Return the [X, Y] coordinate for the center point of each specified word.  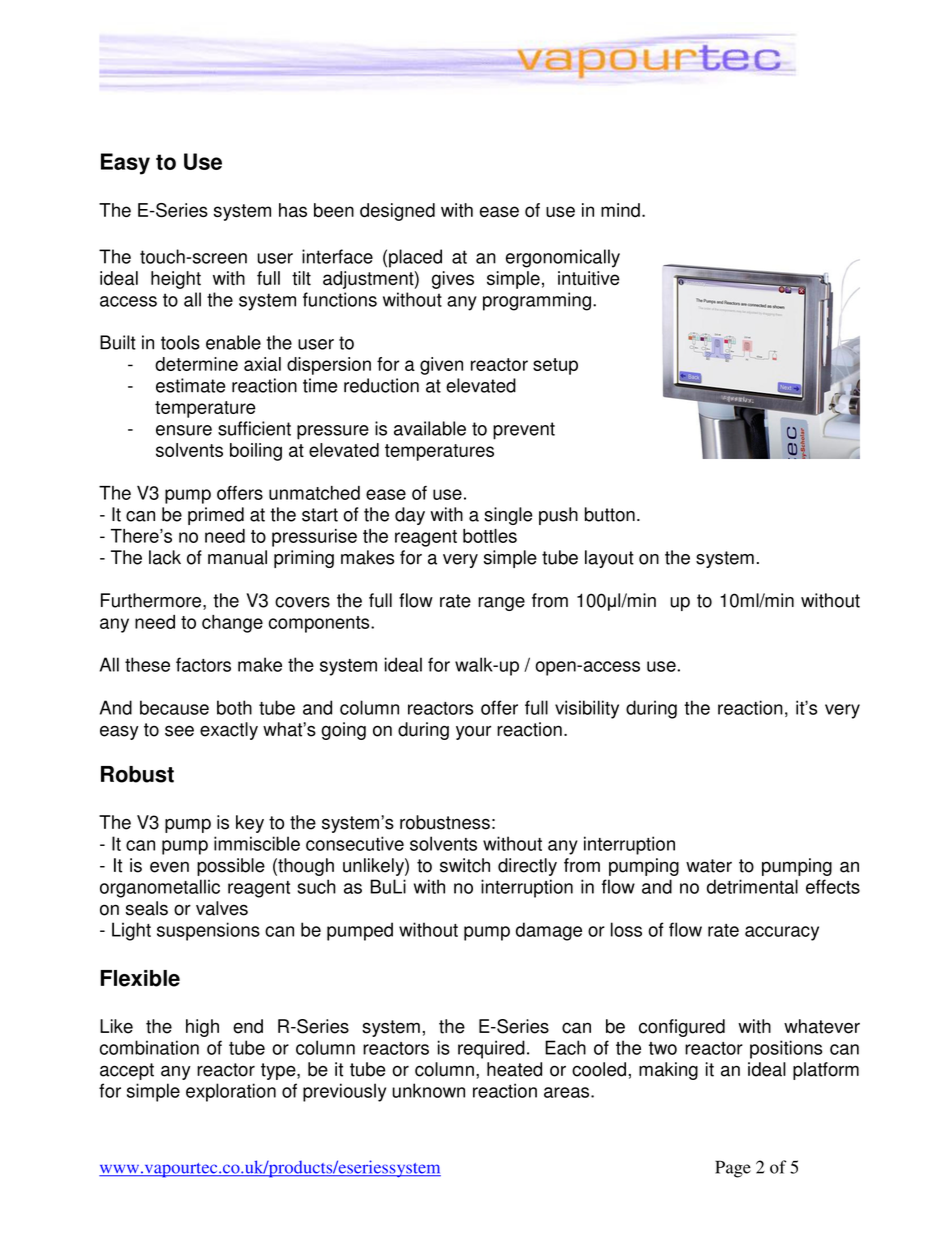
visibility [587, 709]
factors [203, 664]
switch [465, 865]
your [473, 732]
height [176, 280]
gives [453, 280]
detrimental [752, 886]
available [430, 428]
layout [609, 559]
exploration [231, 1092]
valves [222, 908]
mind [620, 210]
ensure [184, 430]
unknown [428, 1090]
